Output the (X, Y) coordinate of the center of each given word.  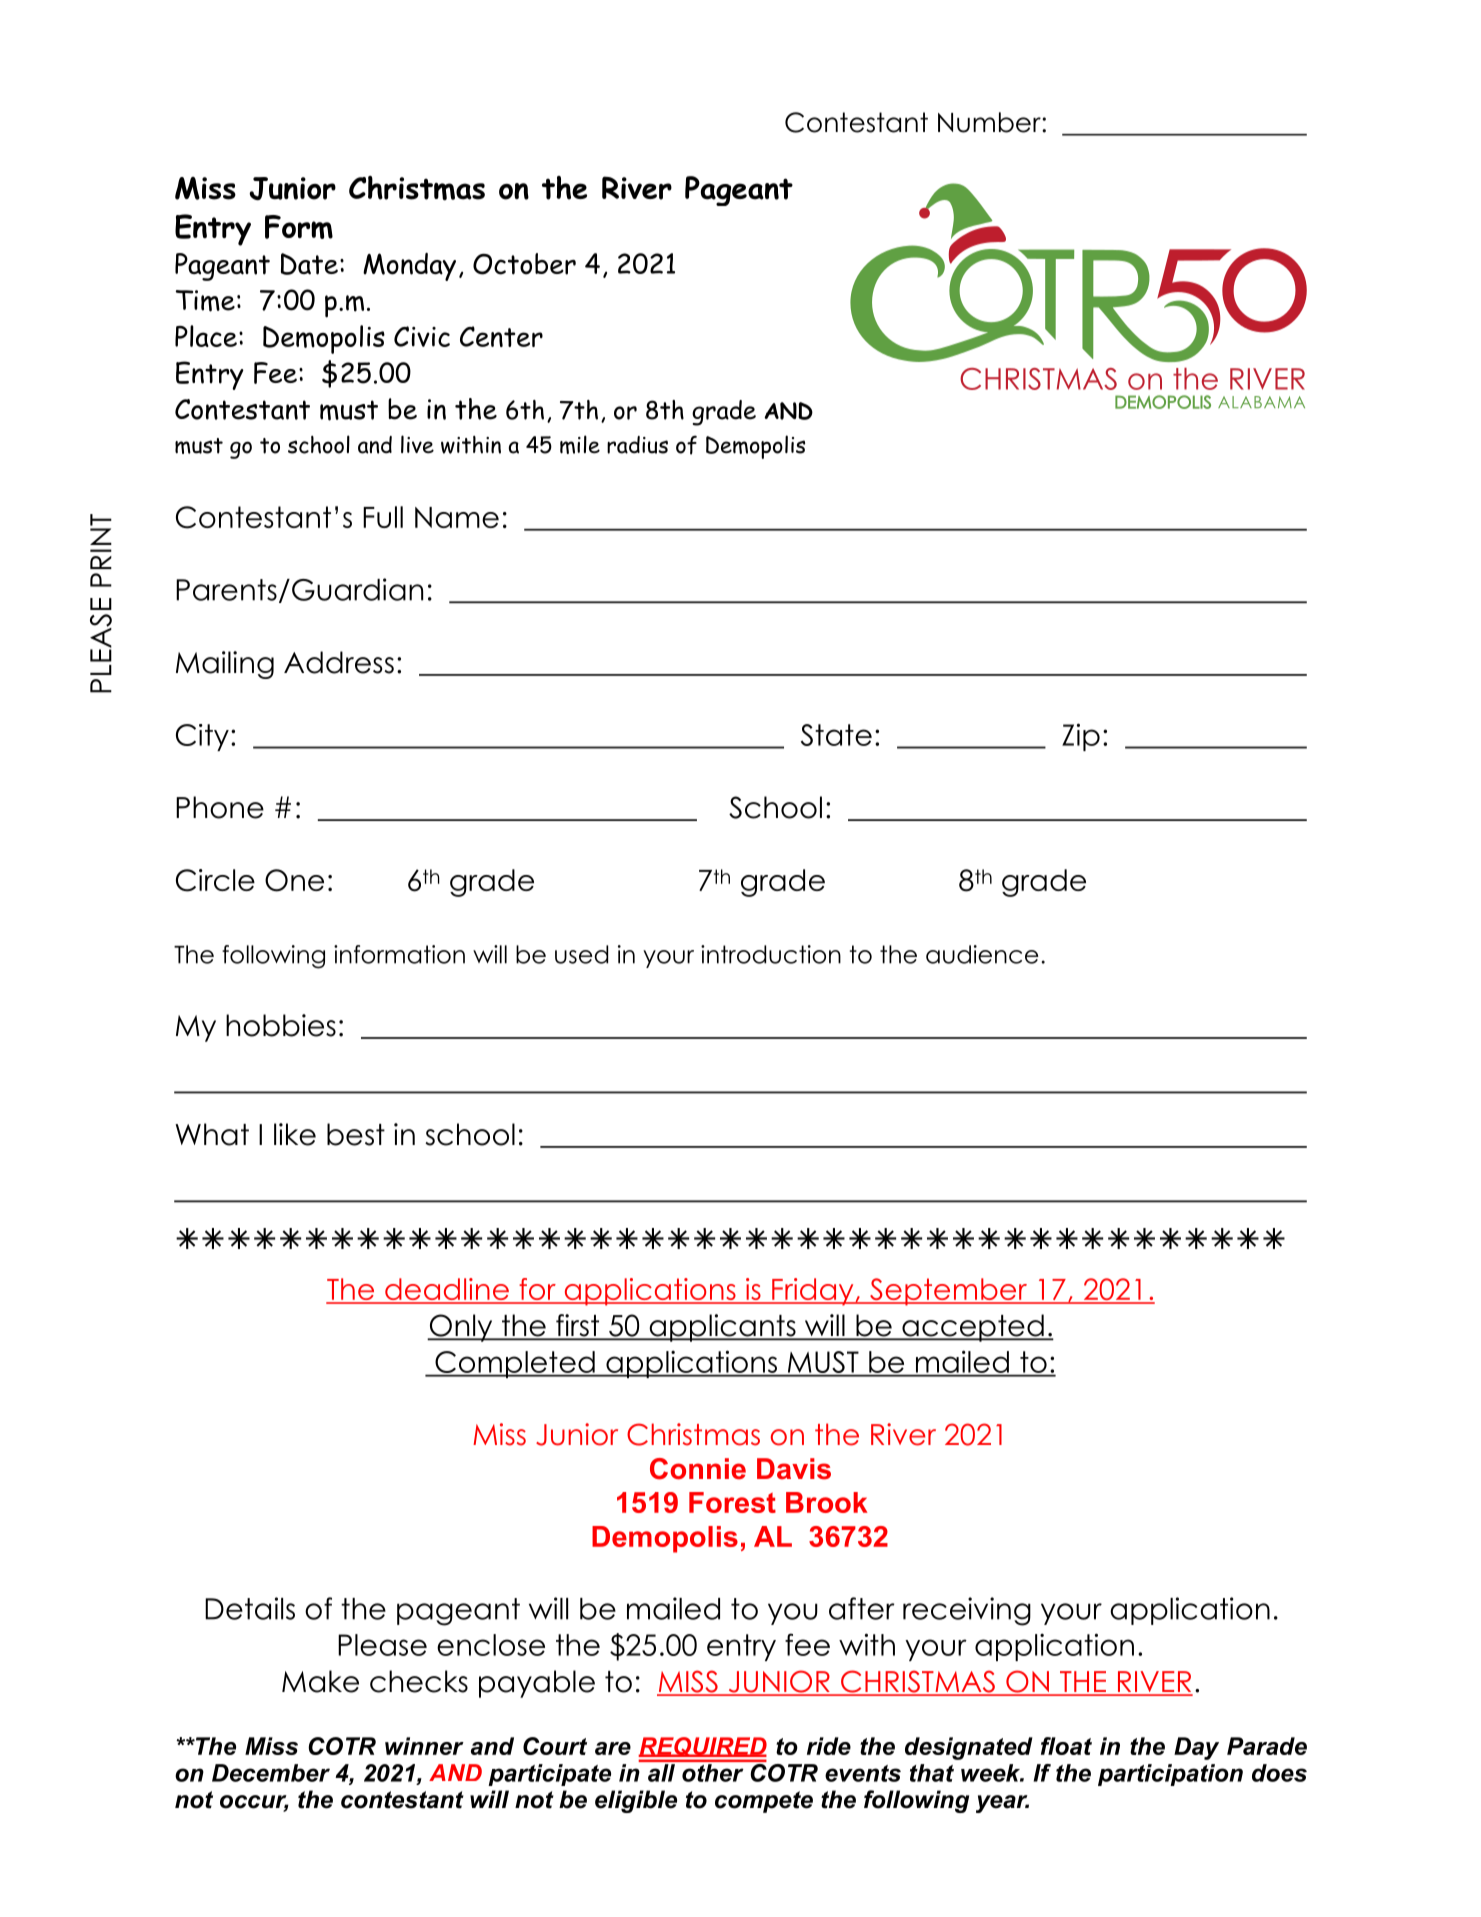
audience (982, 954)
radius (637, 445)
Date (309, 264)
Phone (220, 807)
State (836, 735)
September (948, 1292)
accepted (973, 1328)
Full (383, 517)
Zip (1081, 737)
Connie (698, 1469)
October (524, 264)
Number (990, 122)
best (356, 1134)
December (271, 1773)
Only (461, 1328)
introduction (771, 954)
